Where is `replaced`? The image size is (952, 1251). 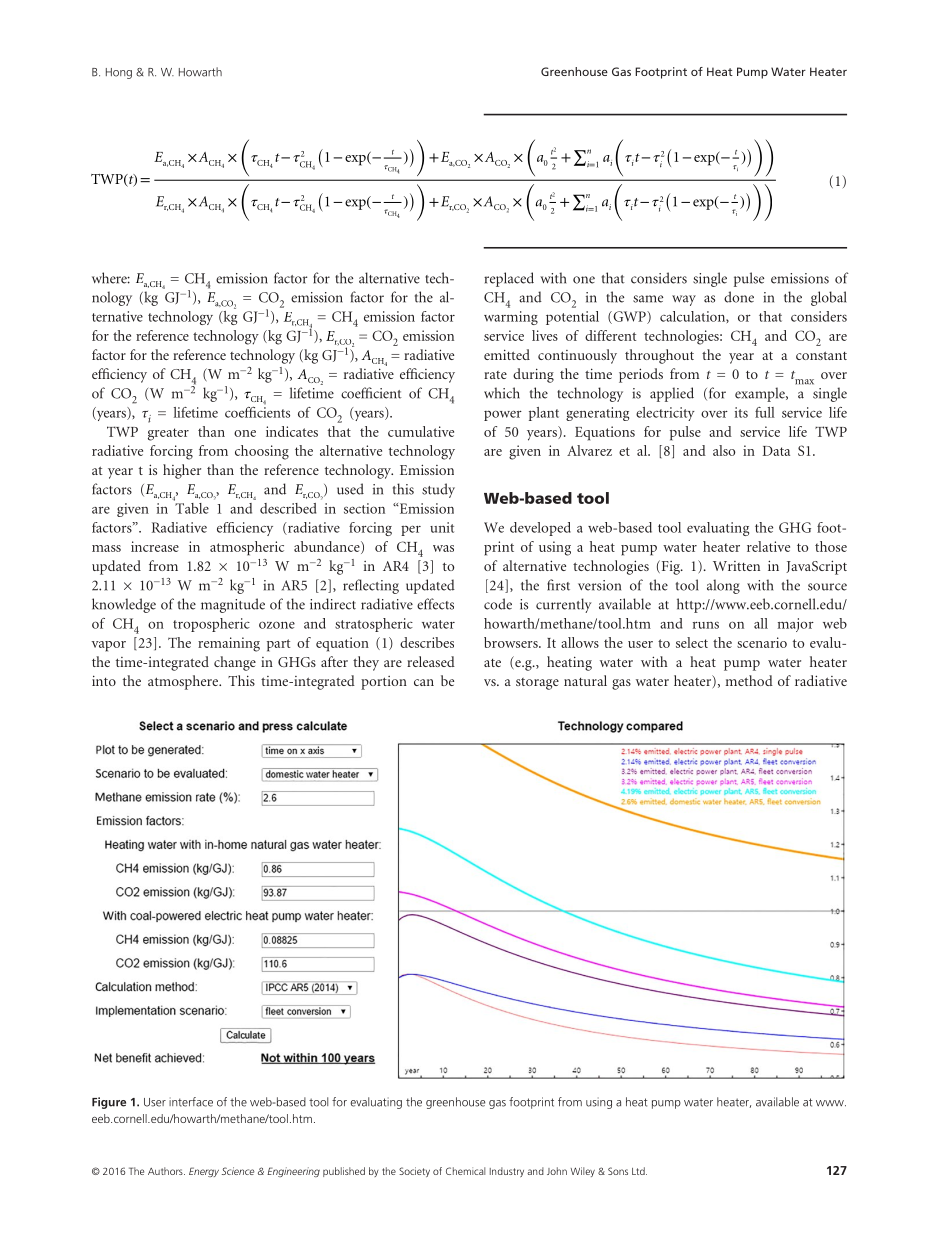 replaced is located at coordinates (509, 279).
